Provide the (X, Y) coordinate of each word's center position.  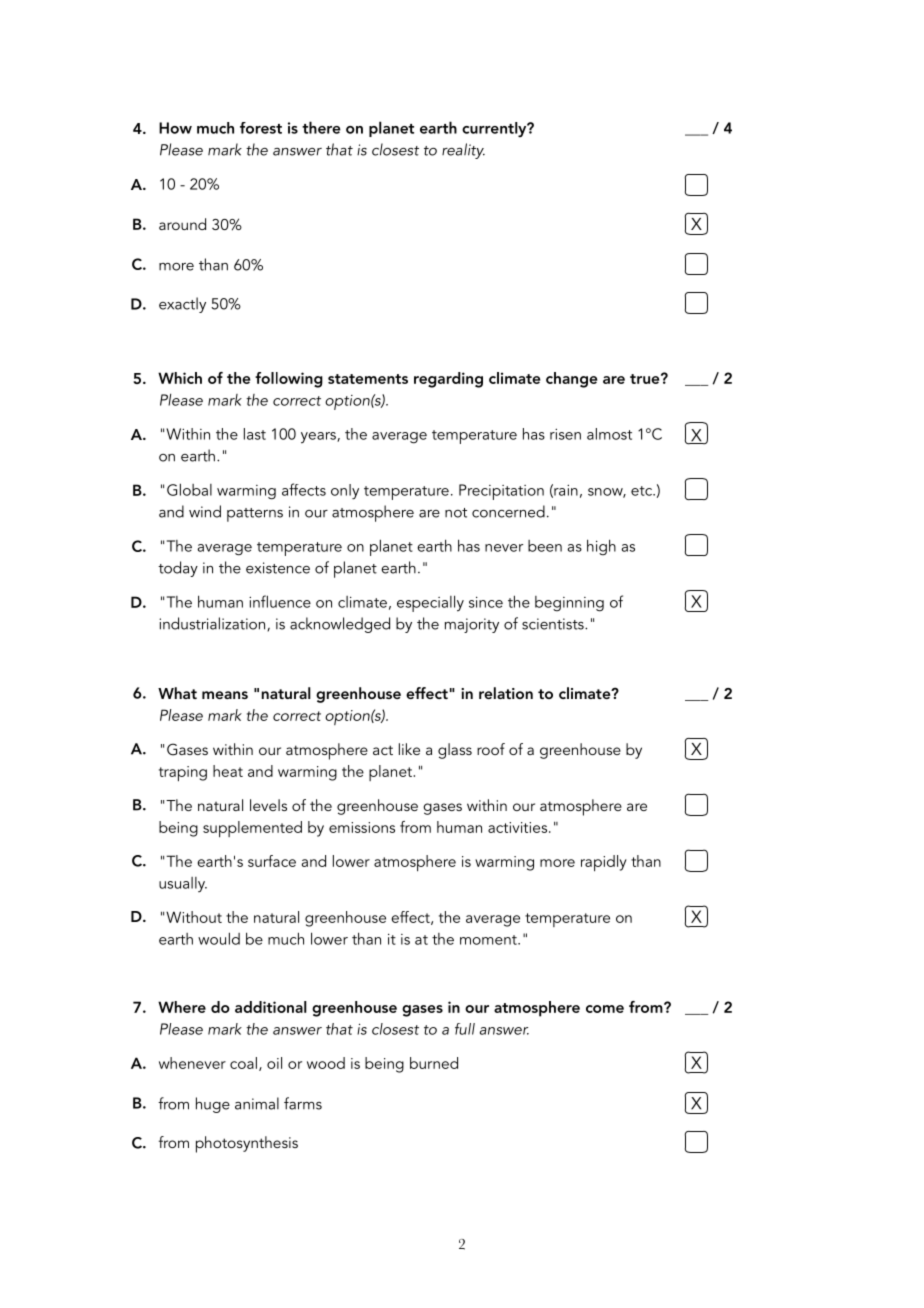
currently (495, 129)
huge (213, 1105)
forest (261, 128)
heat (228, 771)
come (605, 1009)
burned (434, 1063)
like (409, 749)
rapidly (604, 863)
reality (463, 151)
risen (565, 434)
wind (205, 511)
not (456, 513)
